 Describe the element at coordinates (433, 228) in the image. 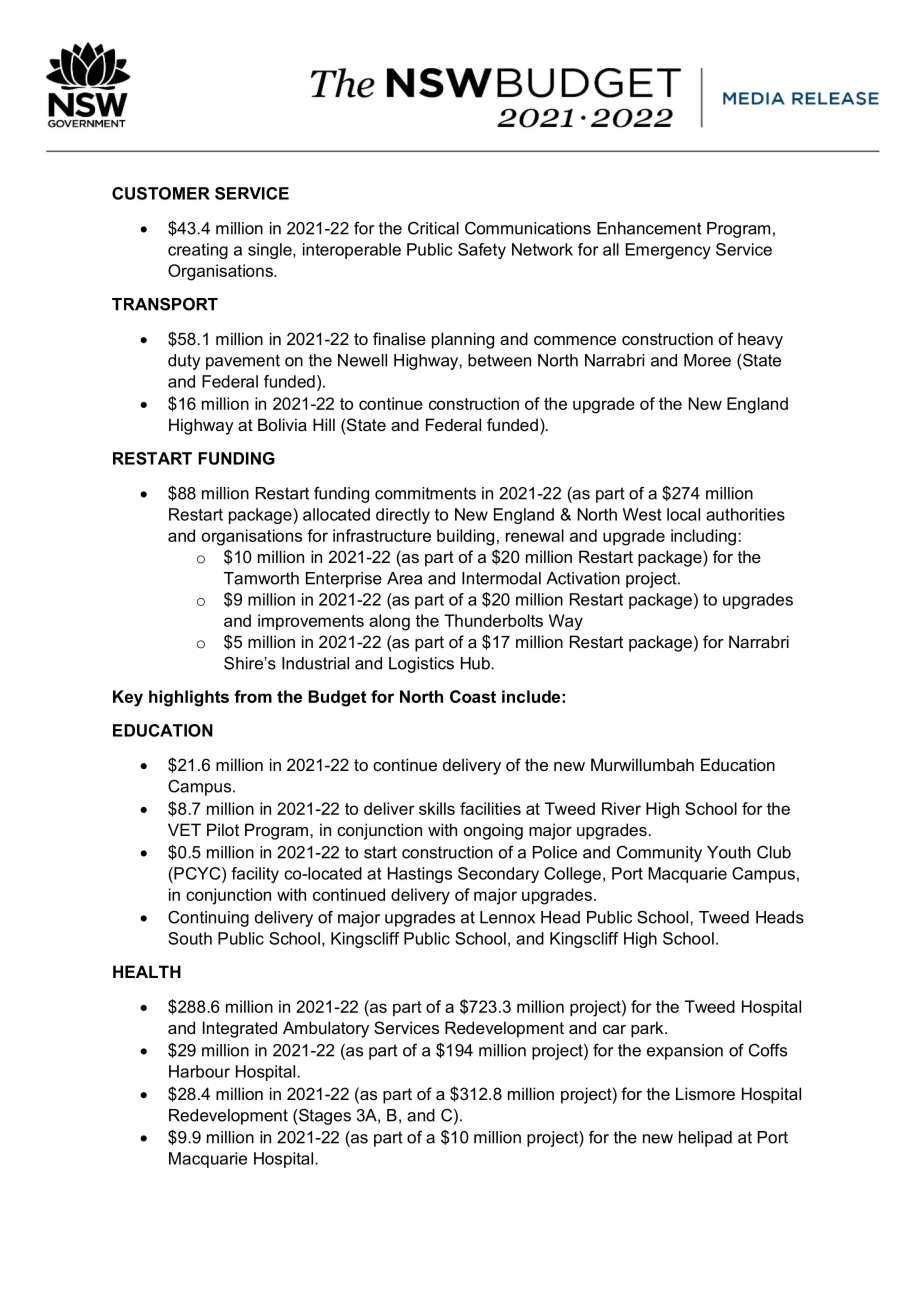

I see `Critical` at that location.
